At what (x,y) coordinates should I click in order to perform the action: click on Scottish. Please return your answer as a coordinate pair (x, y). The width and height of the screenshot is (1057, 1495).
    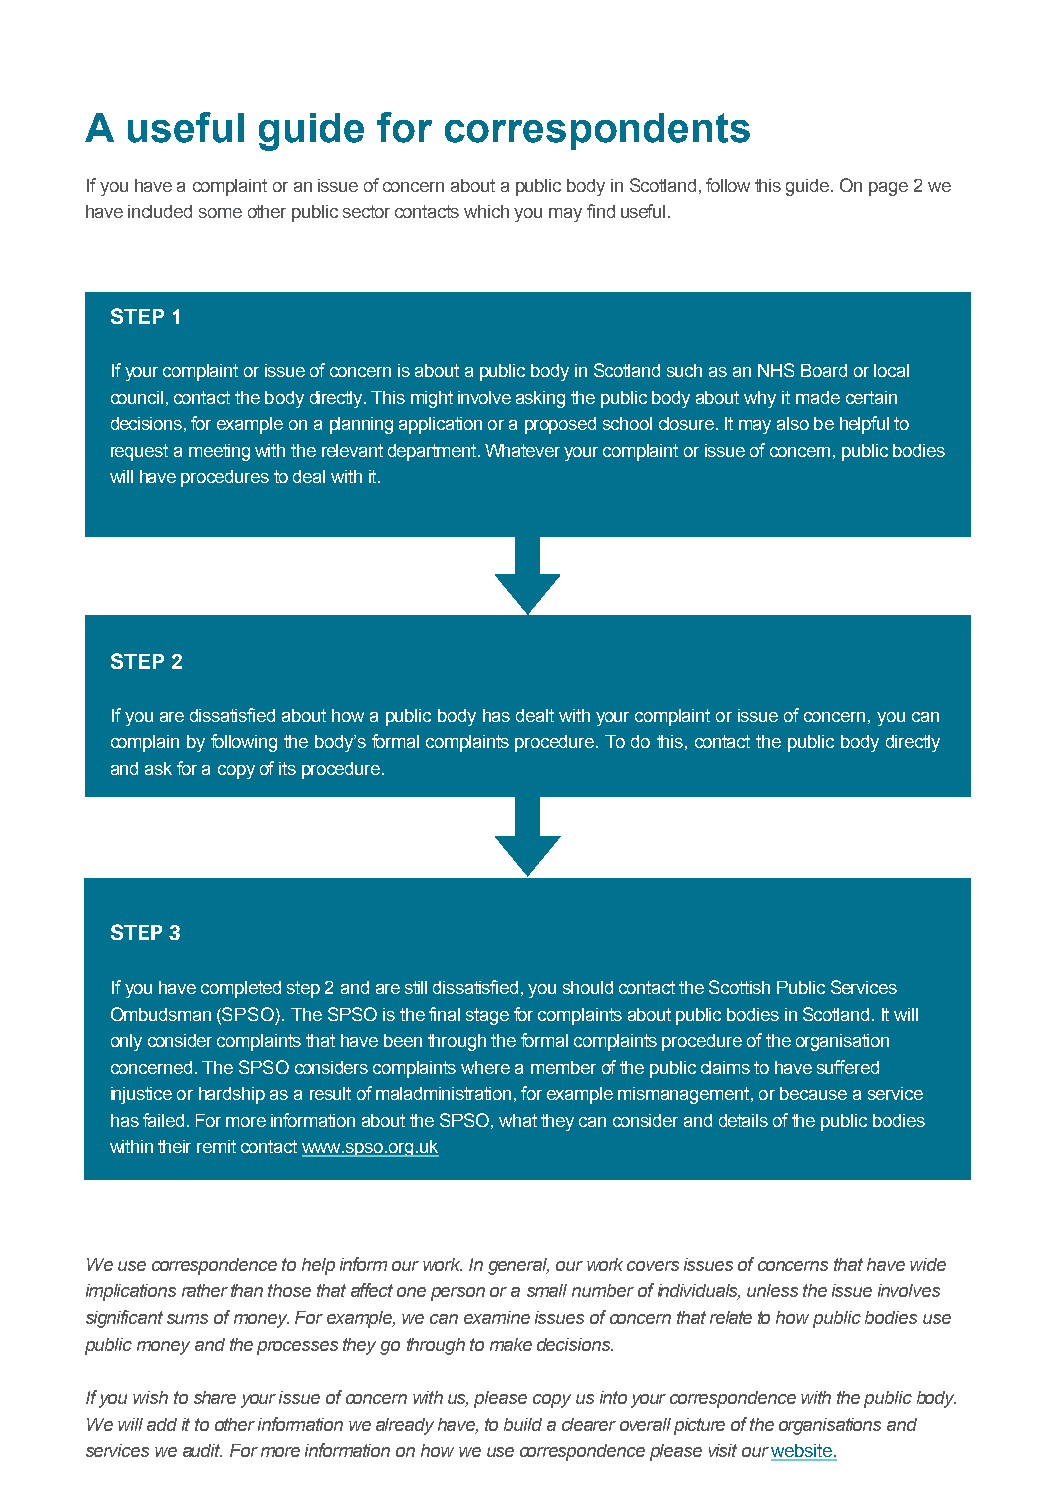
    Looking at the image, I should click on (739, 987).
